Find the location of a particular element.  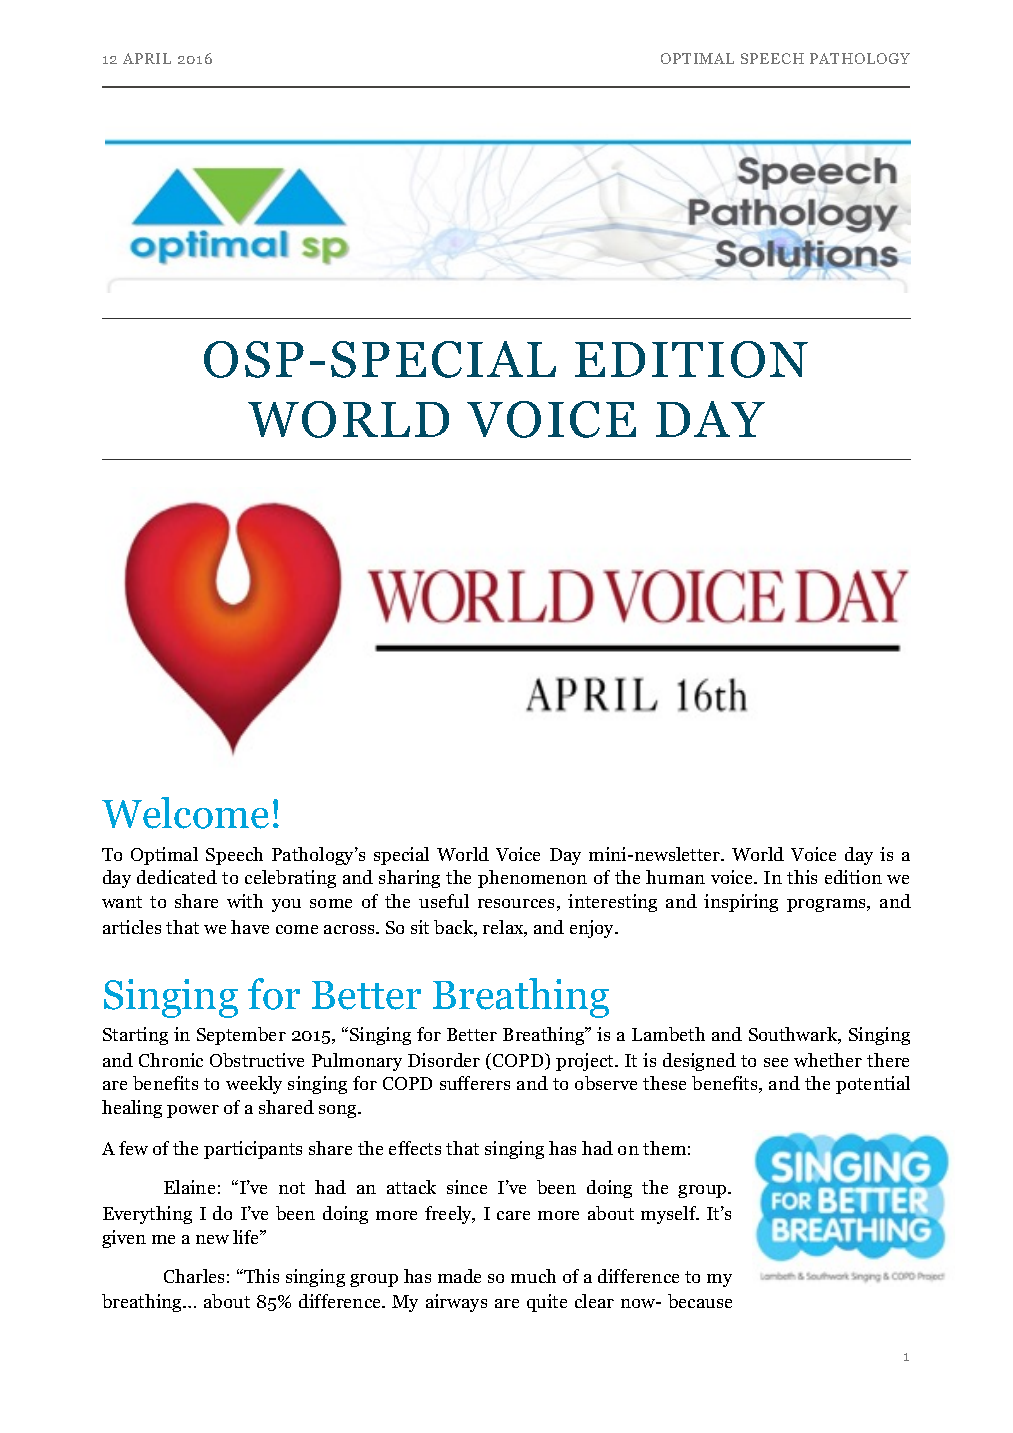

dedicated is located at coordinates (177, 877).
